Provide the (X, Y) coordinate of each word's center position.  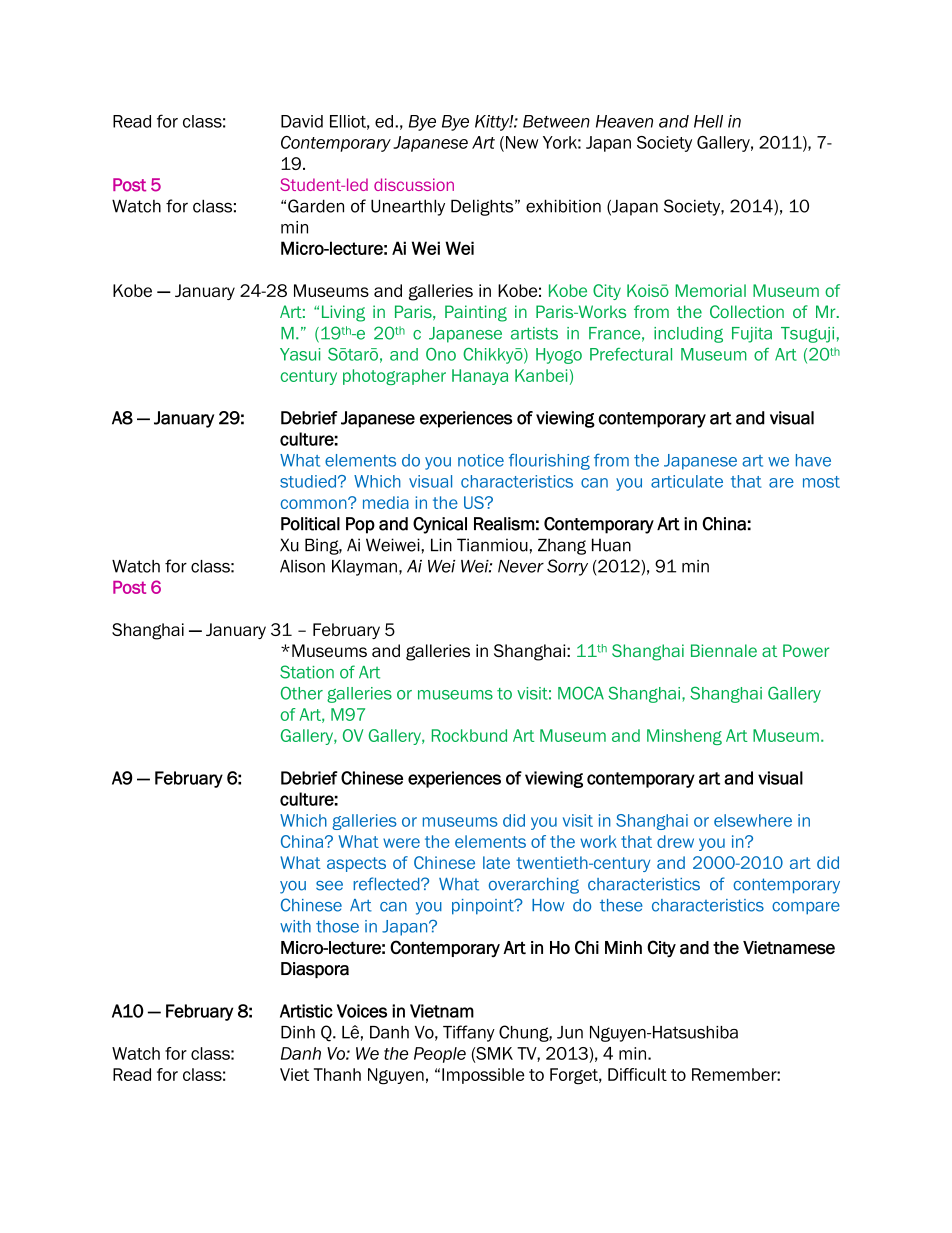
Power (806, 650)
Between (556, 121)
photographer (394, 377)
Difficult (637, 1074)
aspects (356, 864)
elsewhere (753, 820)
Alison (302, 566)
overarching (534, 886)
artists (534, 333)
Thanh (337, 1074)
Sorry (567, 567)
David (302, 121)
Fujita (752, 335)
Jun (570, 1032)
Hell (708, 121)
